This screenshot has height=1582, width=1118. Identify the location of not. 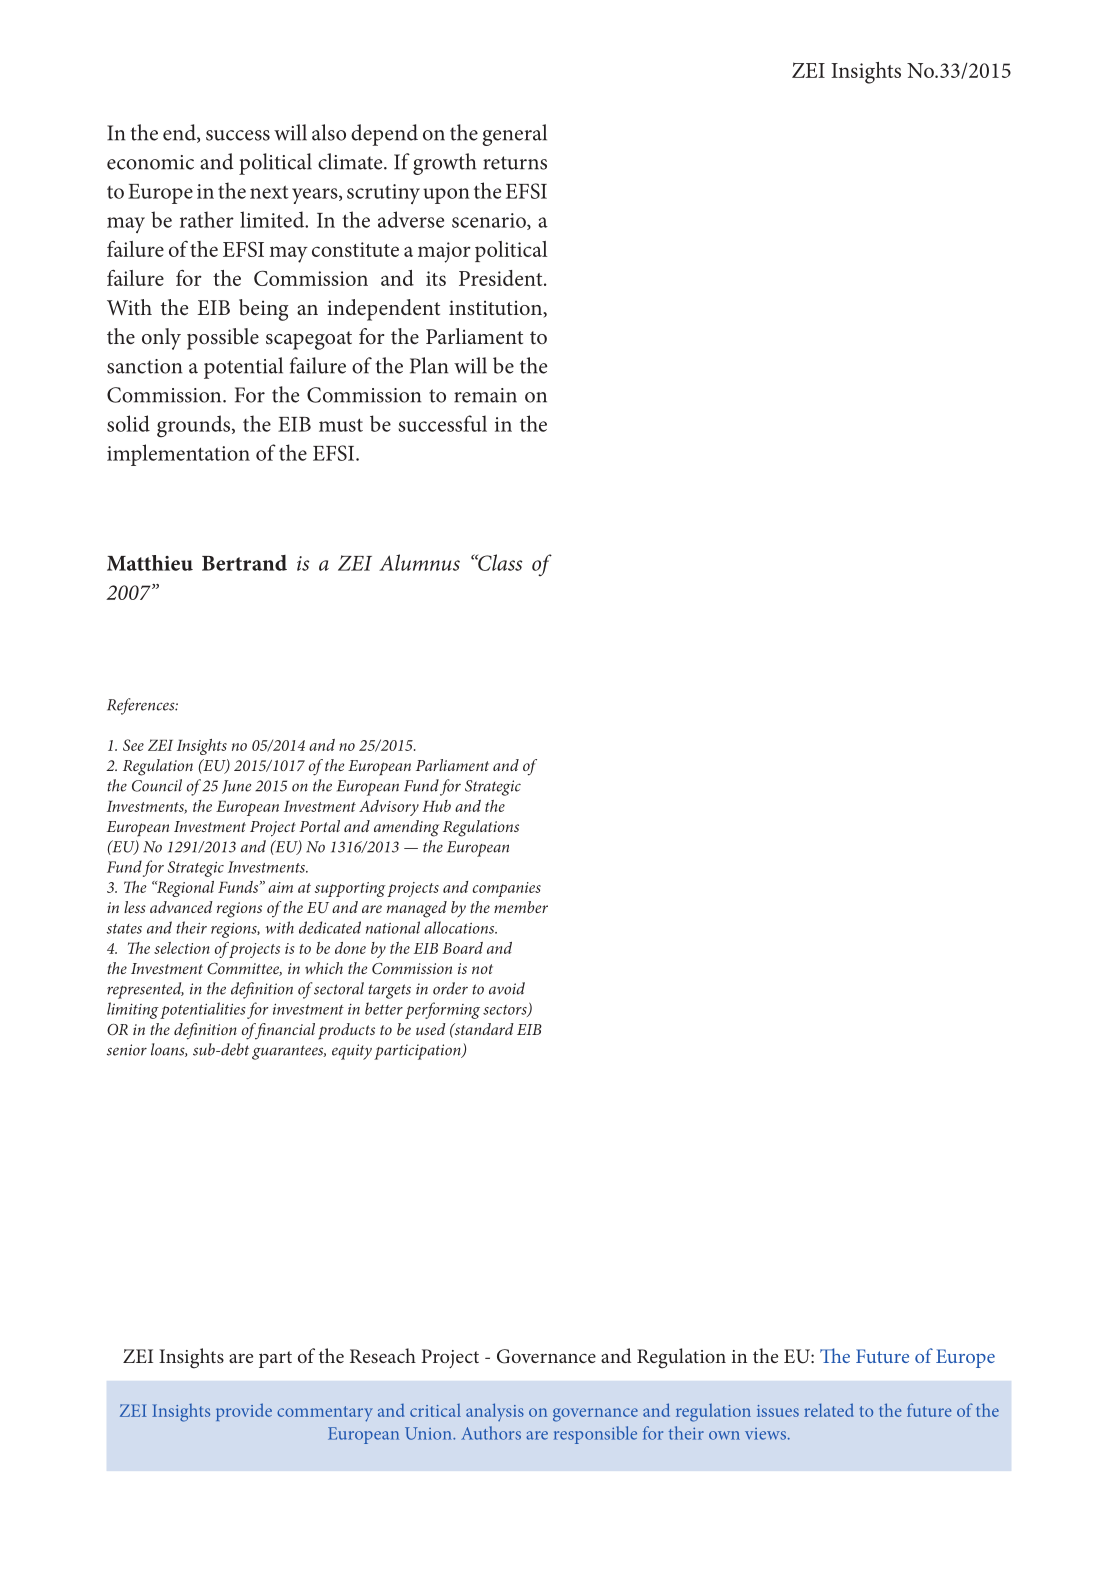
(482, 969).
